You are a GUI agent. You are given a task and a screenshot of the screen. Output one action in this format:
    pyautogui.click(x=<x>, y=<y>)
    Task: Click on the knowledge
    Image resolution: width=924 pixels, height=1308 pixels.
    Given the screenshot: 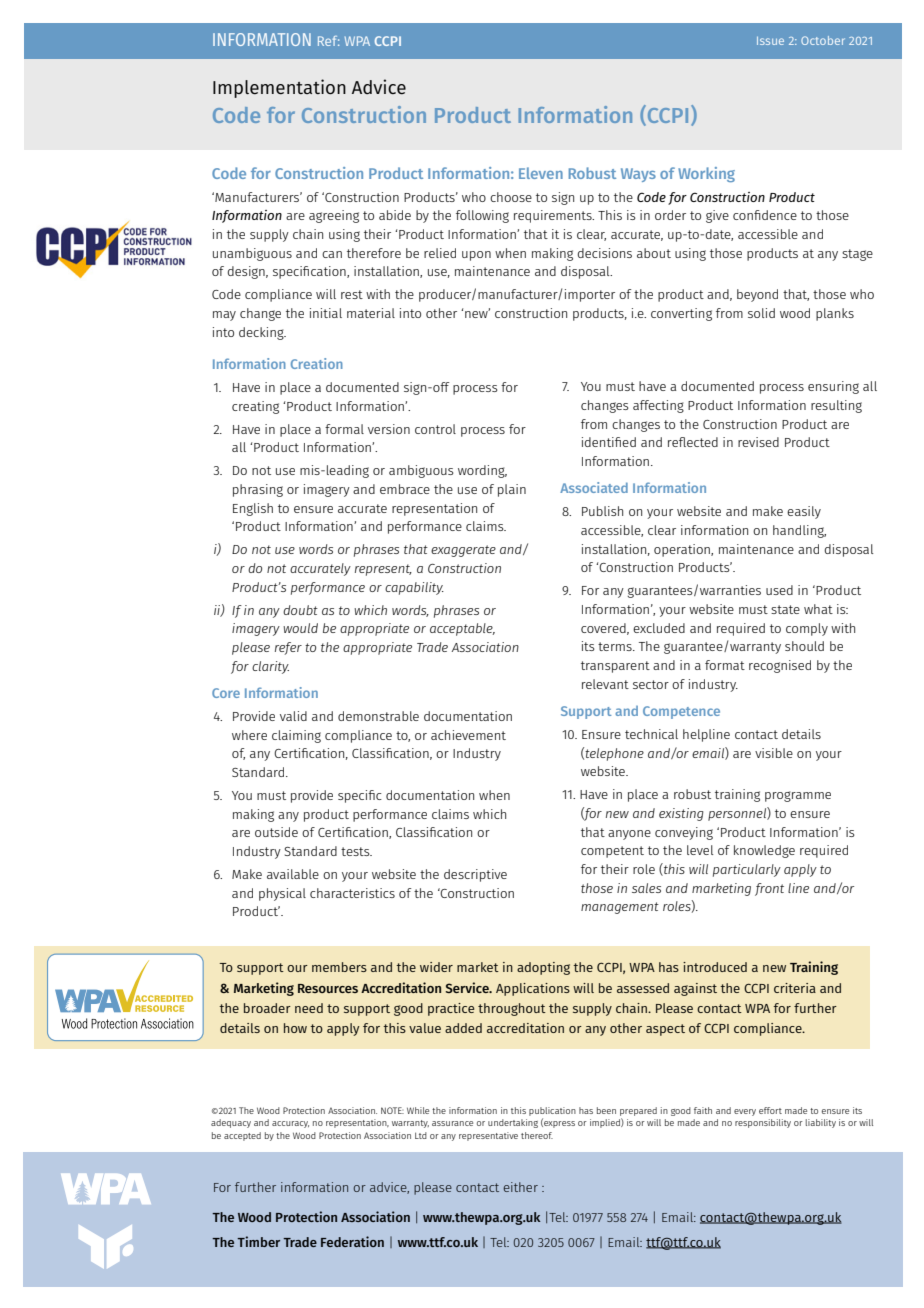 What is the action you would take?
    pyautogui.click(x=764, y=851)
